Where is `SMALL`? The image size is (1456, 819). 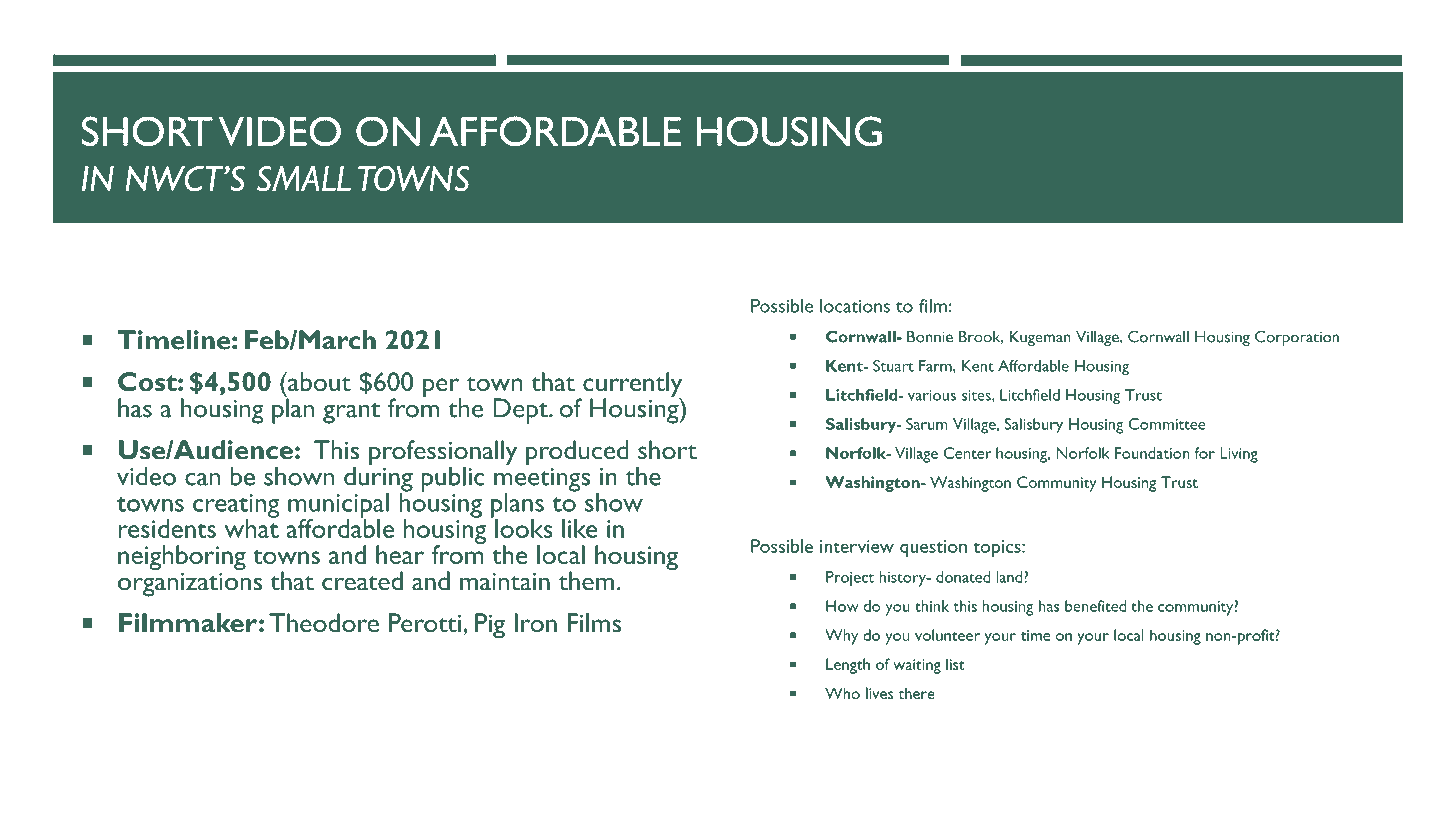 SMALL is located at coordinates (304, 178).
